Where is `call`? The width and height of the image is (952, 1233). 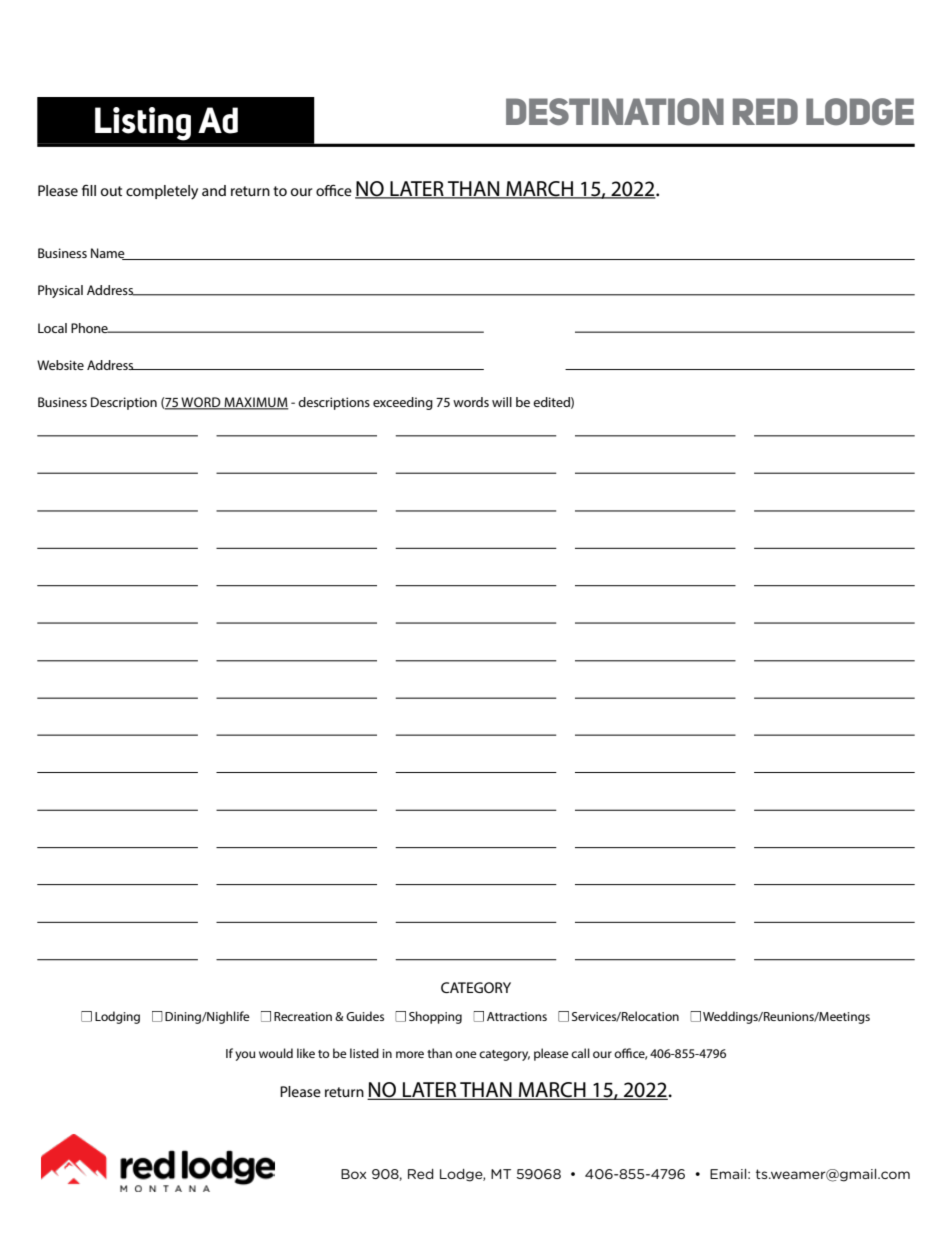
call is located at coordinates (580, 1053).
